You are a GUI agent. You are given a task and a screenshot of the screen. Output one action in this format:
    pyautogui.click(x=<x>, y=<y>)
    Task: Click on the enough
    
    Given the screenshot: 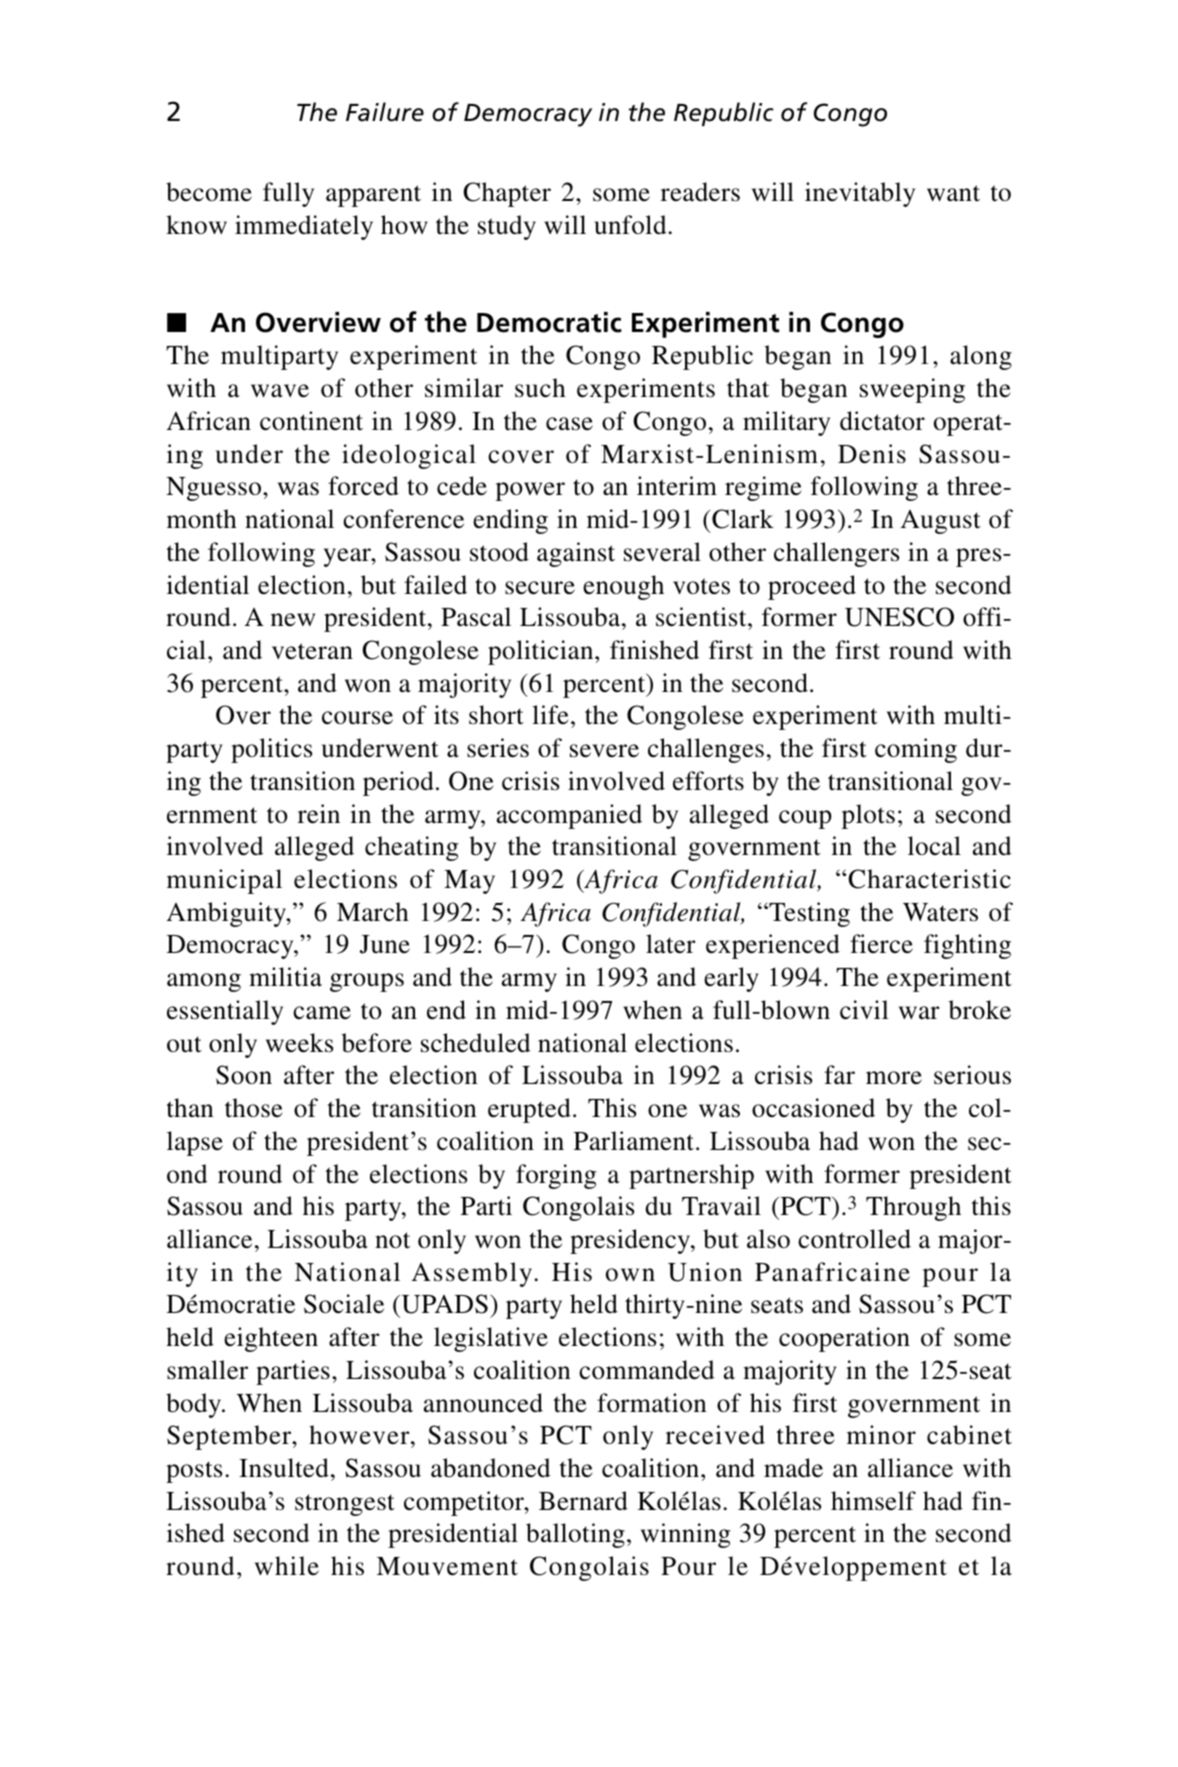 What is the action you would take?
    pyautogui.click(x=623, y=587)
